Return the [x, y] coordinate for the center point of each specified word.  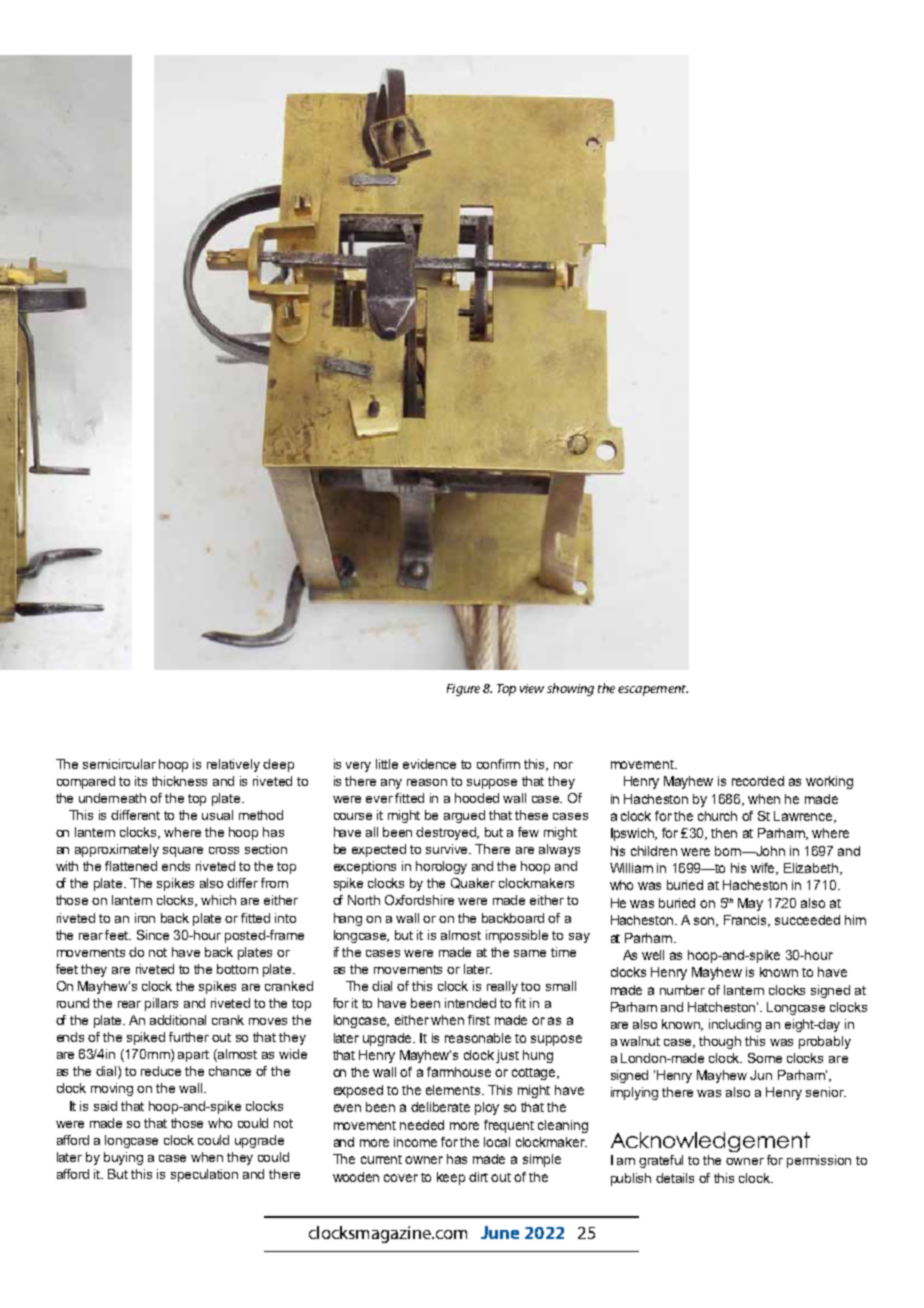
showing [570, 689]
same [530, 953]
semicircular [119, 764]
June [500, 1232]
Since [153, 935]
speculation [204, 1175]
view [532, 688]
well [653, 955]
